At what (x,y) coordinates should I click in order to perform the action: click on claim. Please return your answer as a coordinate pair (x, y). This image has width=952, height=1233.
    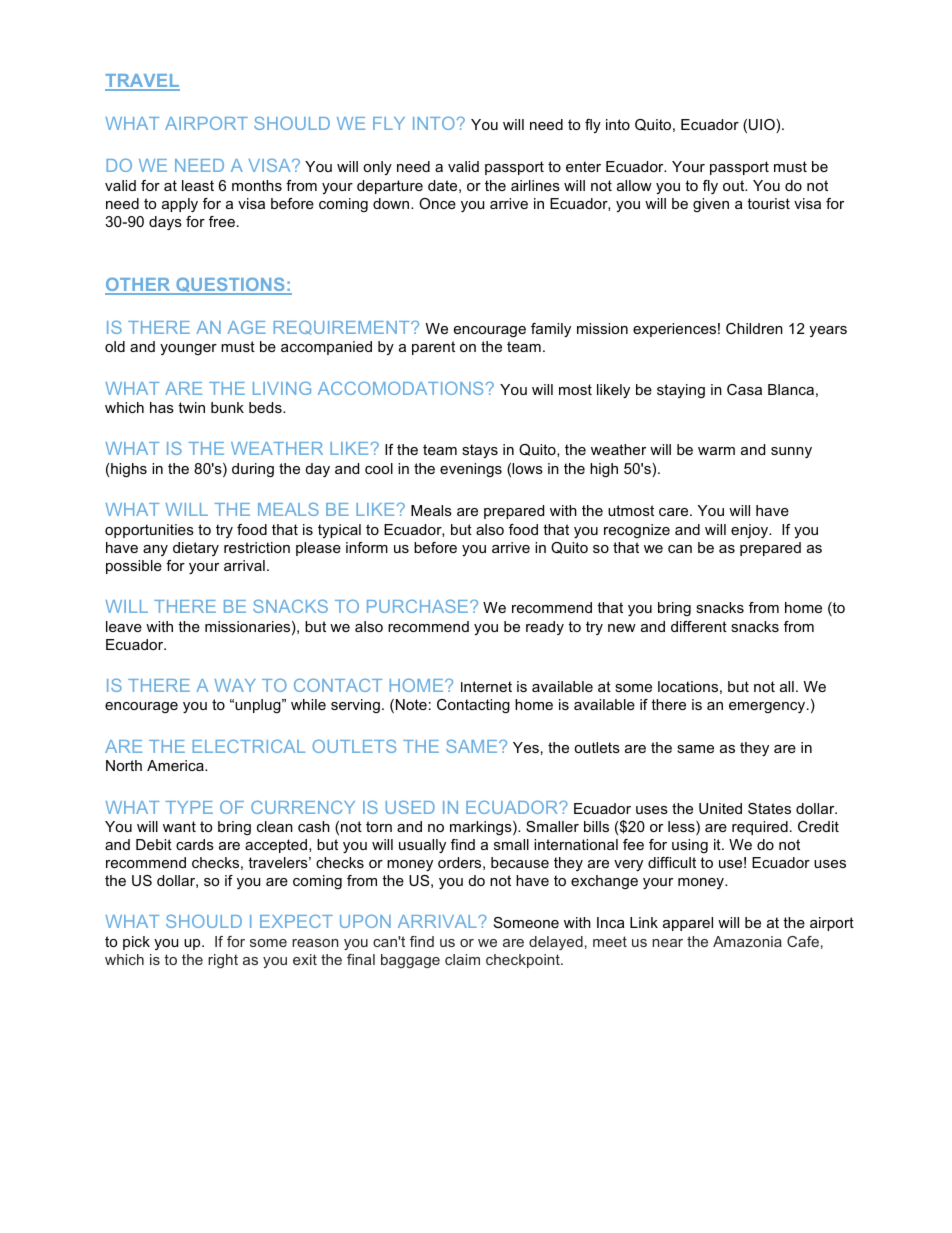
    Looking at the image, I should click on (462, 959).
